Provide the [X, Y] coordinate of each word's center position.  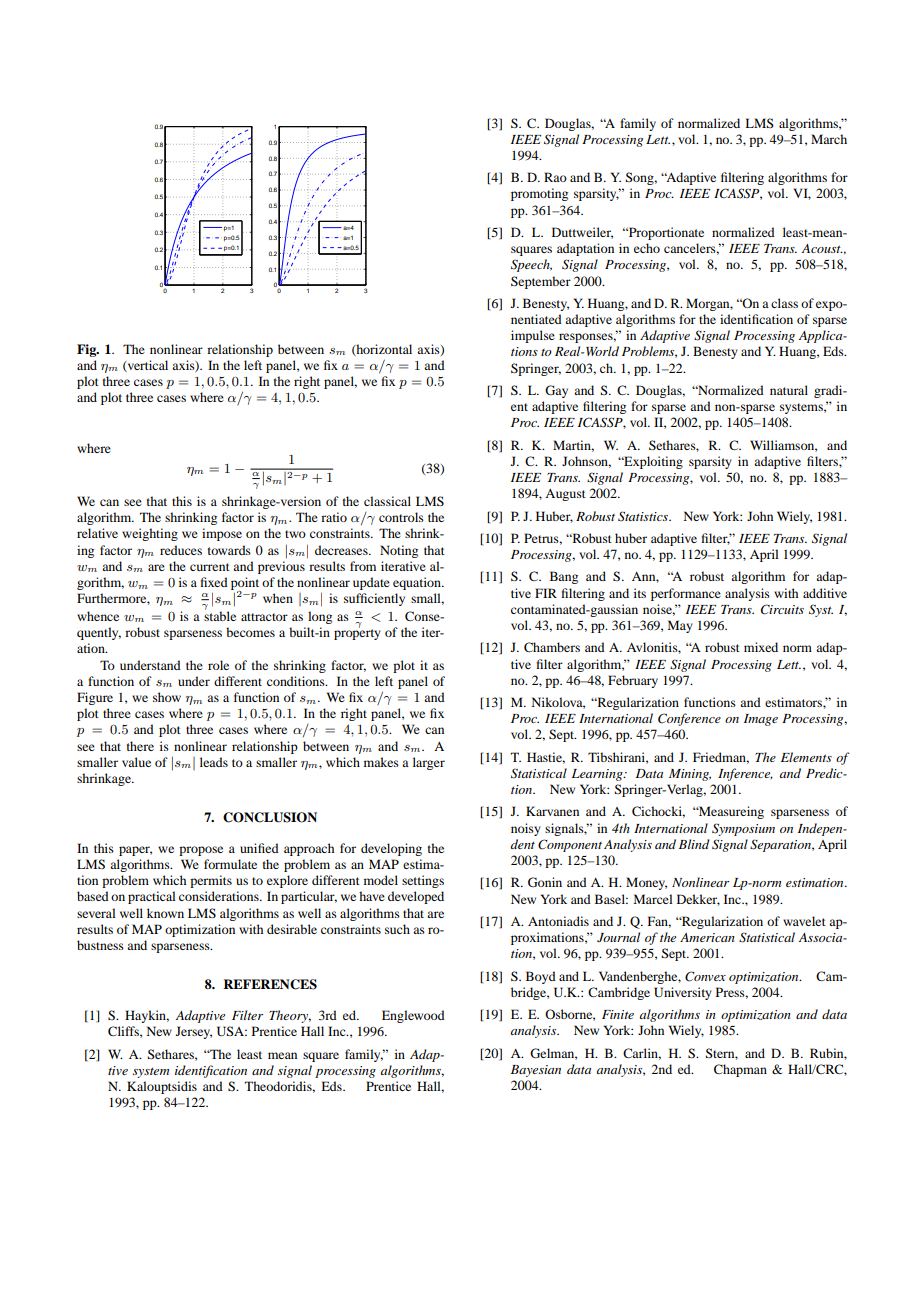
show [167, 697]
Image [761, 720]
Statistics [644, 516]
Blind [694, 844]
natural [789, 390]
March [829, 139]
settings [423, 881]
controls [401, 517]
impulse [533, 336]
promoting [539, 194]
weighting [150, 534]
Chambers [552, 647]
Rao [555, 177]
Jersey [194, 1032]
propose [201, 851]
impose [222, 534]
